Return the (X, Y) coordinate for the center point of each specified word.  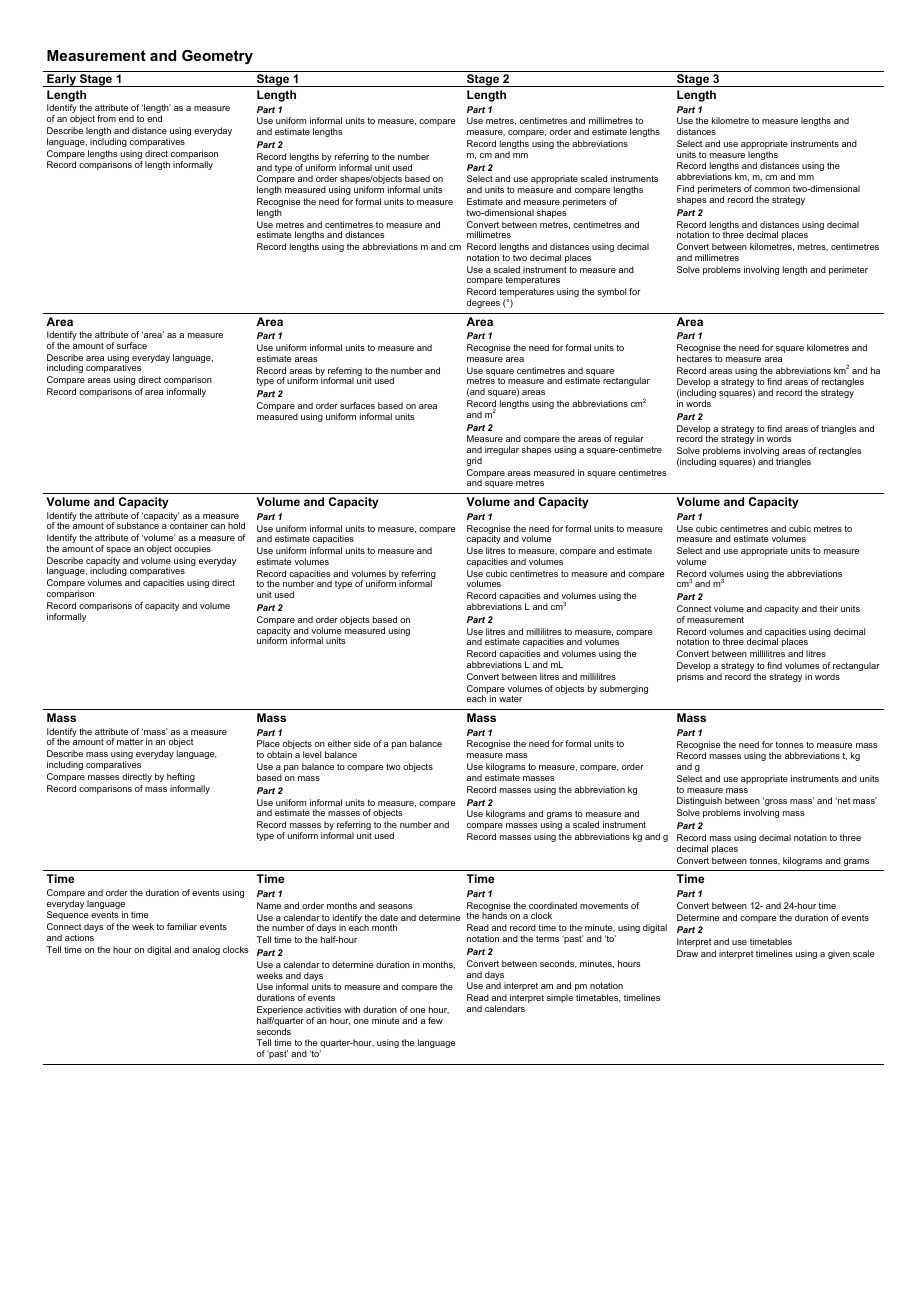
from (106, 118)
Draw (687, 953)
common (772, 189)
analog (206, 950)
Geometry (217, 57)
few (435, 1020)
